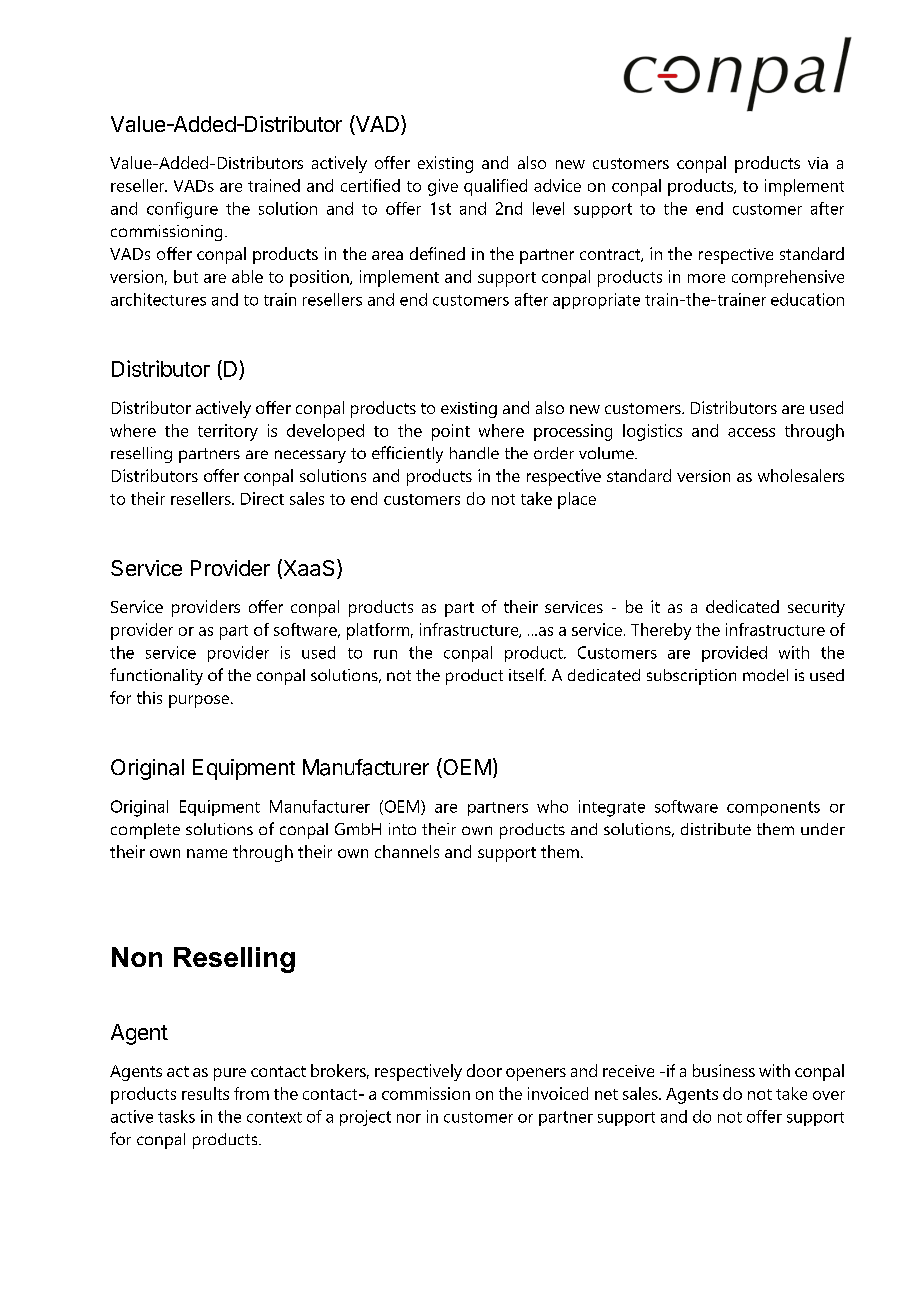  Describe the element at coordinates (182, 210) in the screenshot. I see `configure` at that location.
